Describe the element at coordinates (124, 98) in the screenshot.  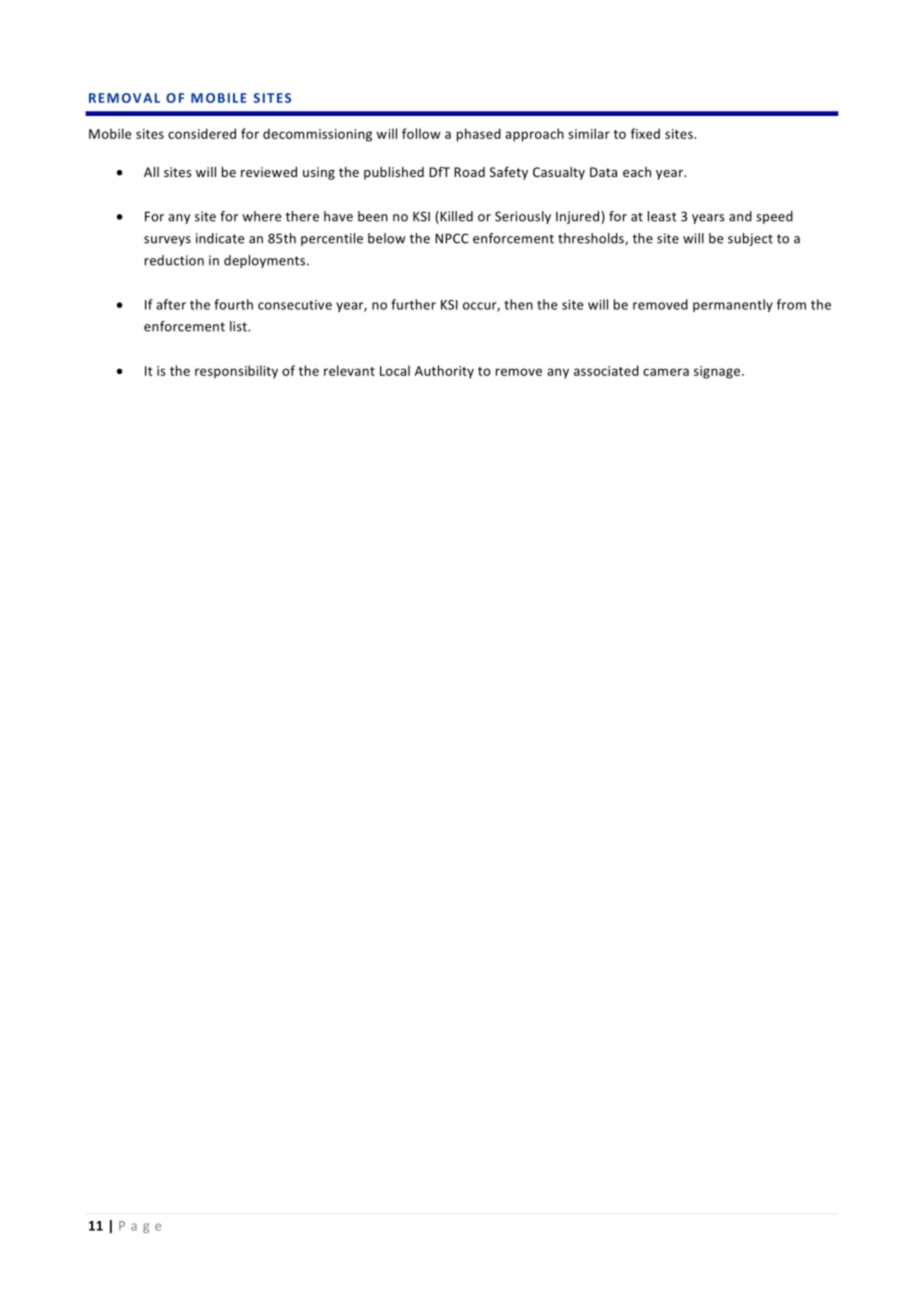
I see `REMOVAL` at that location.
